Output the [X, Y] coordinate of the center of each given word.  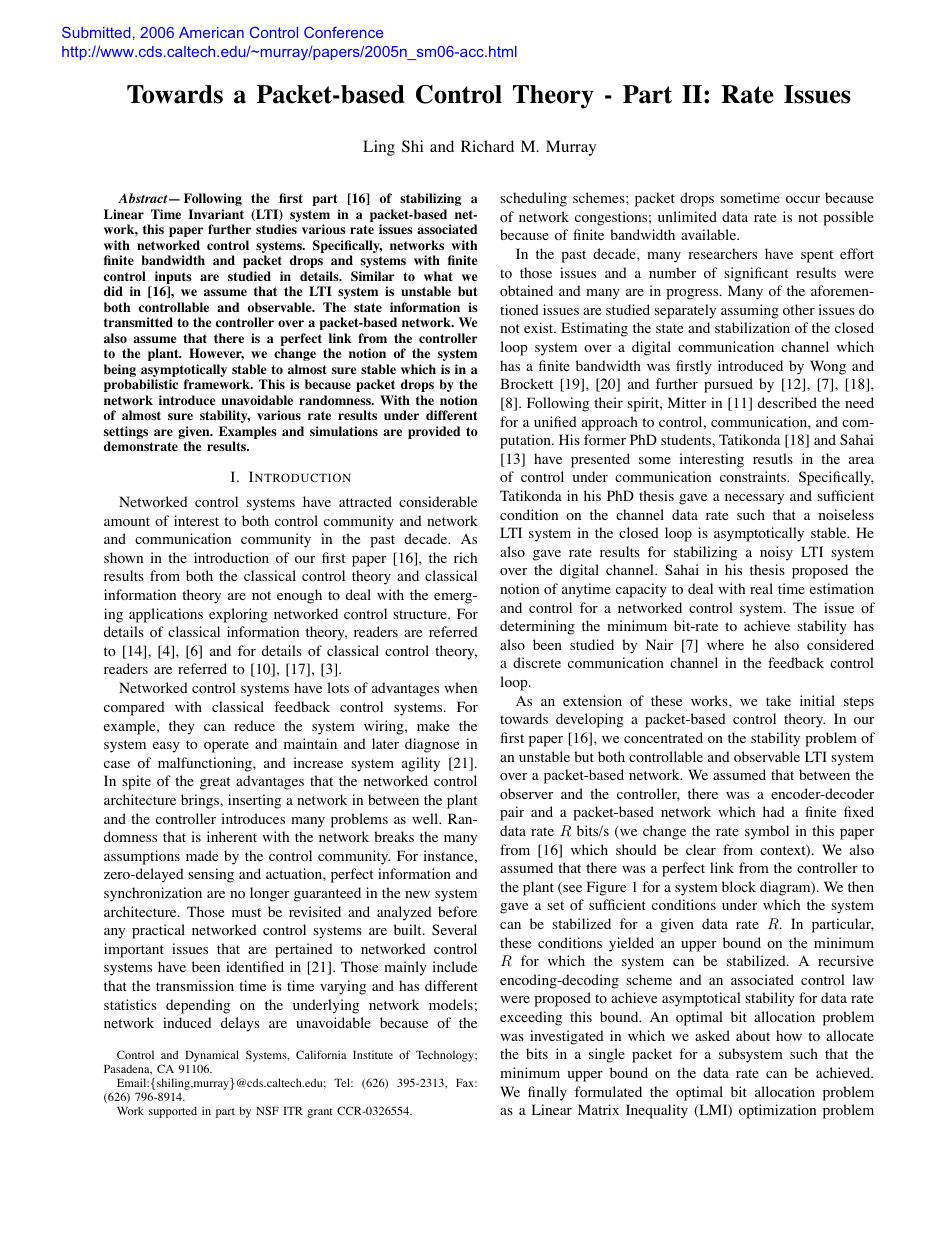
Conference [343, 32]
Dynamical [212, 1057]
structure [421, 614]
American [211, 32]
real [761, 588]
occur [803, 199]
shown [123, 557]
